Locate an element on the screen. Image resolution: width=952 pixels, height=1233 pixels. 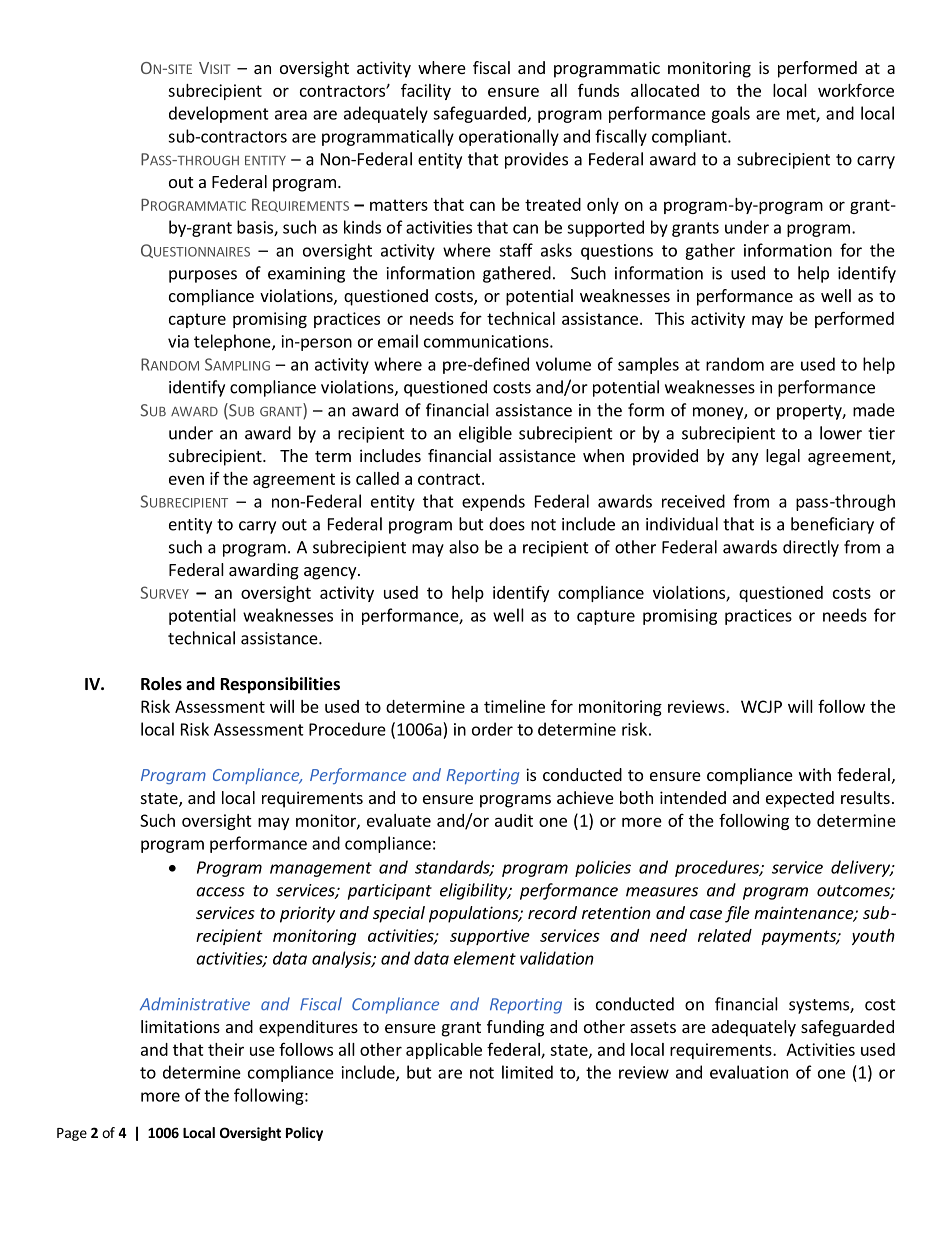
goals is located at coordinates (730, 114).
